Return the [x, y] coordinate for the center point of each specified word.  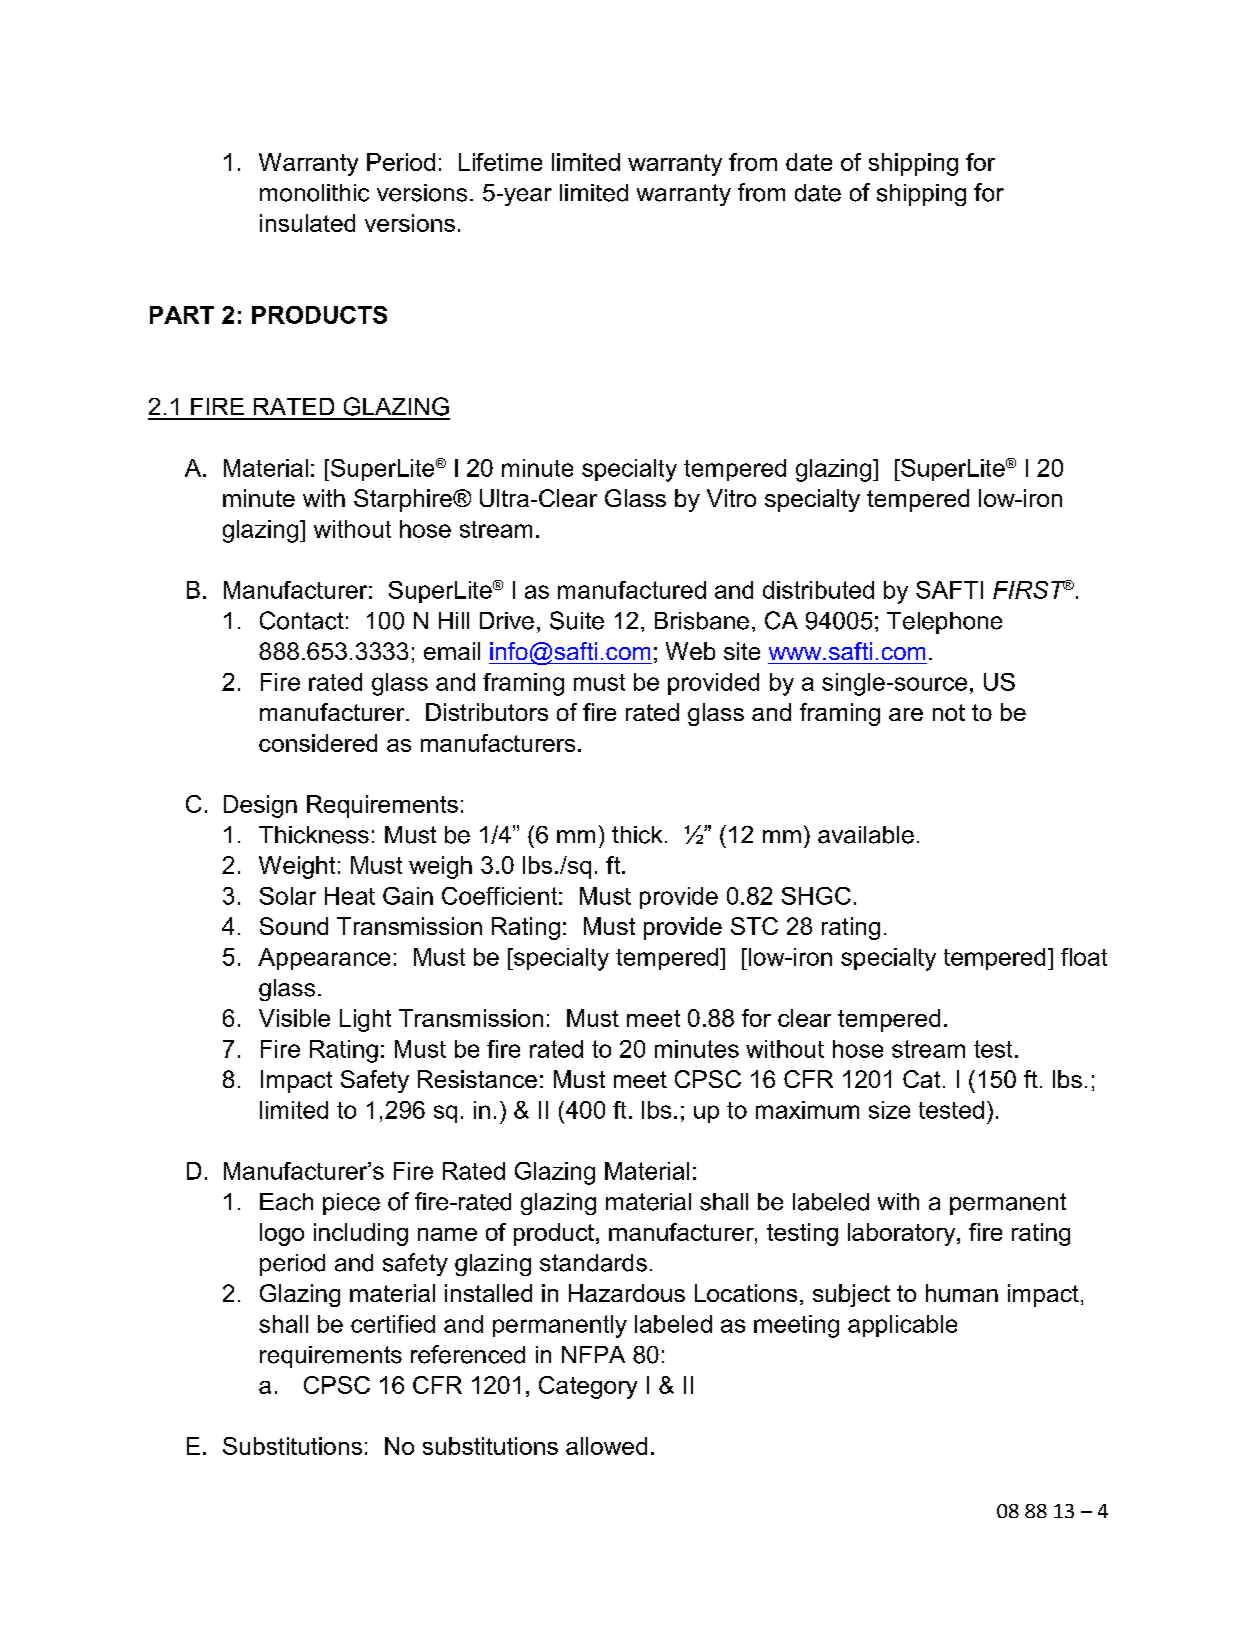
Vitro [731, 498]
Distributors [487, 712]
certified [393, 1324]
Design [260, 806]
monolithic [314, 193]
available [866, 835]
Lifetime [500, 162]
